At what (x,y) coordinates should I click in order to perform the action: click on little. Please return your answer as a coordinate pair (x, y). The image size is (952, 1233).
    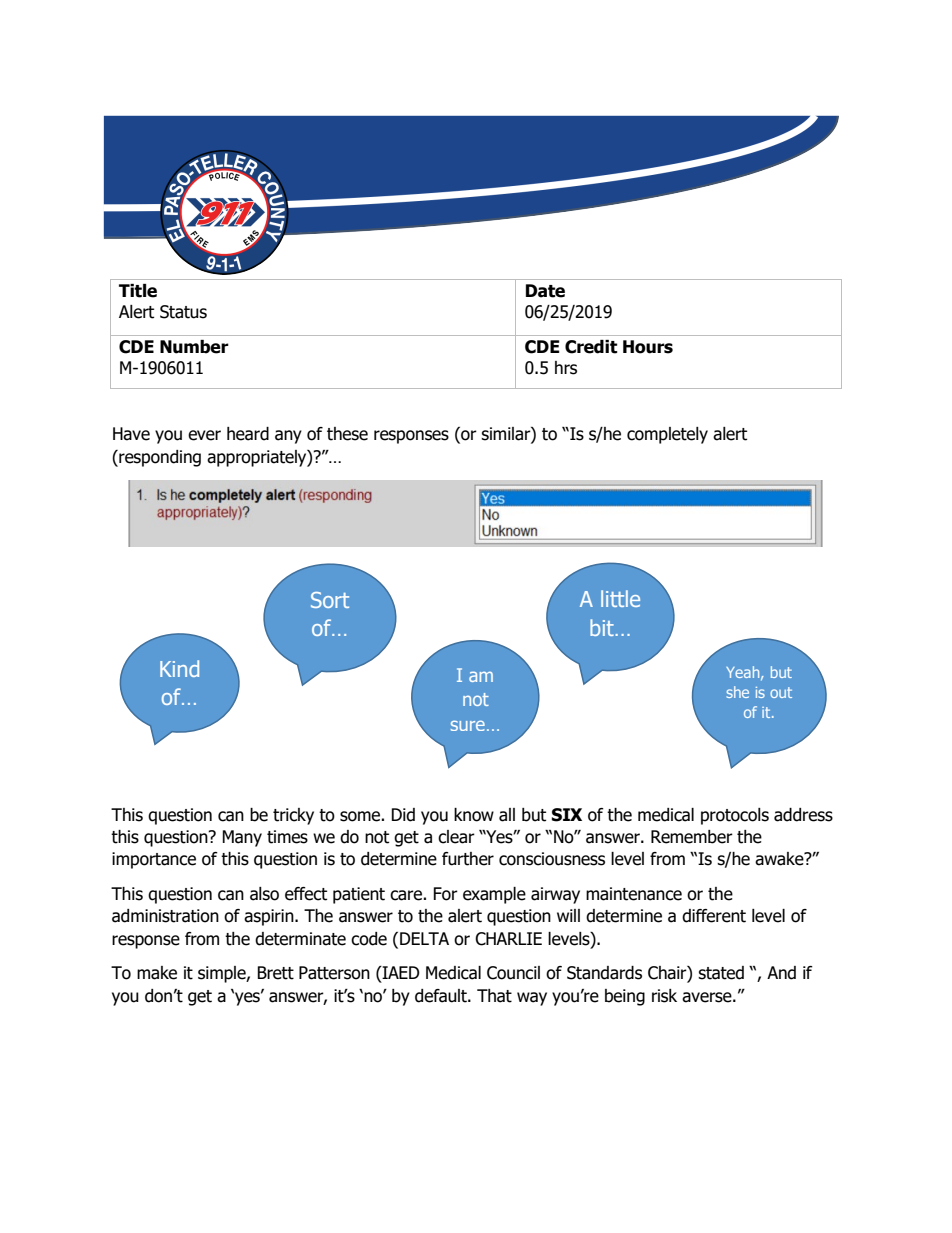
    Looking at the image, I should click on (620, 598).
